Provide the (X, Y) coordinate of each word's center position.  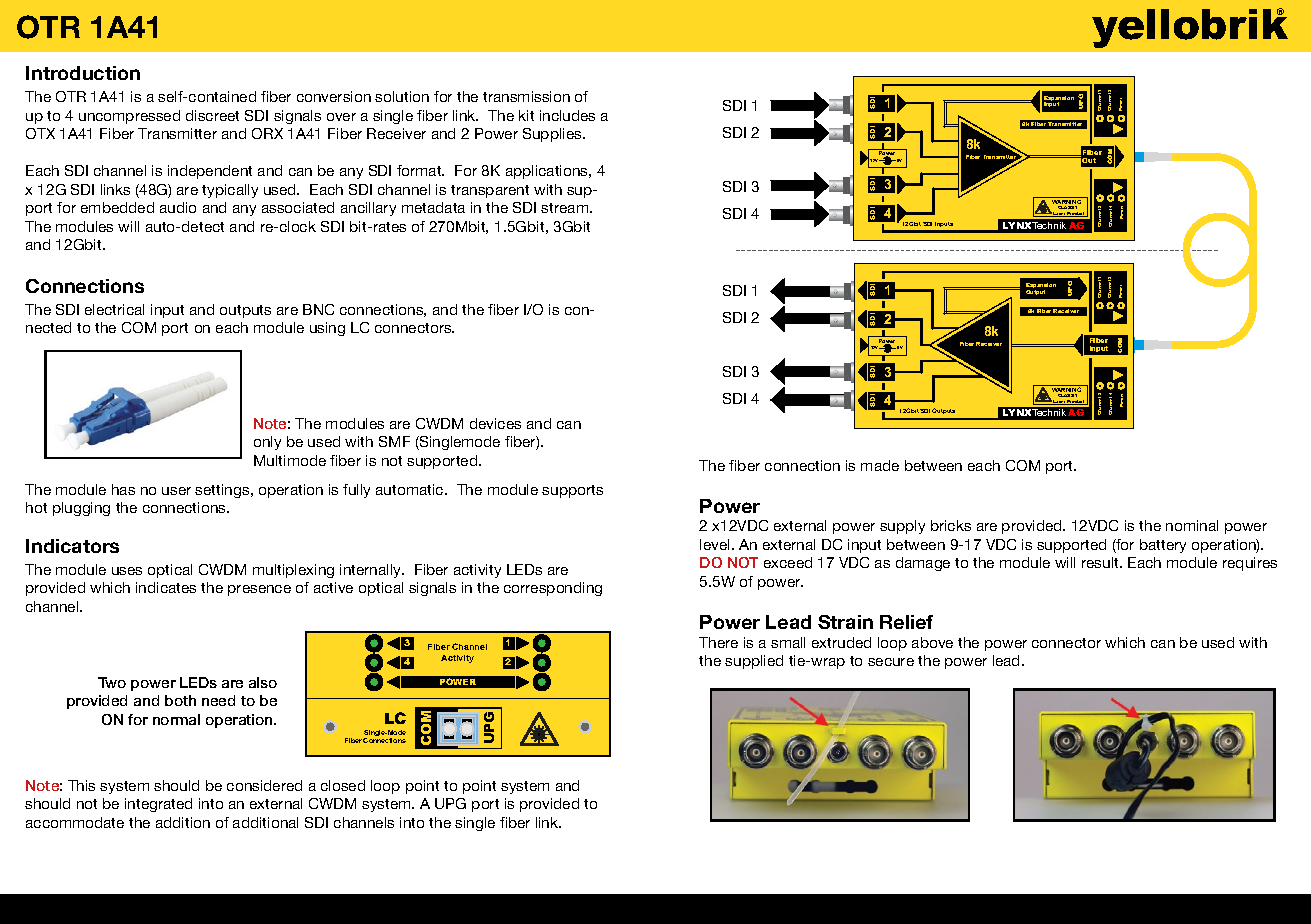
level (714, 544)
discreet (212, 115)
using (327, 329)
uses (127, 571)
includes (567, 115)
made (880, 465)
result (1101, 562)
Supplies (553, 135)
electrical (114, 309)
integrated (158, 805)
